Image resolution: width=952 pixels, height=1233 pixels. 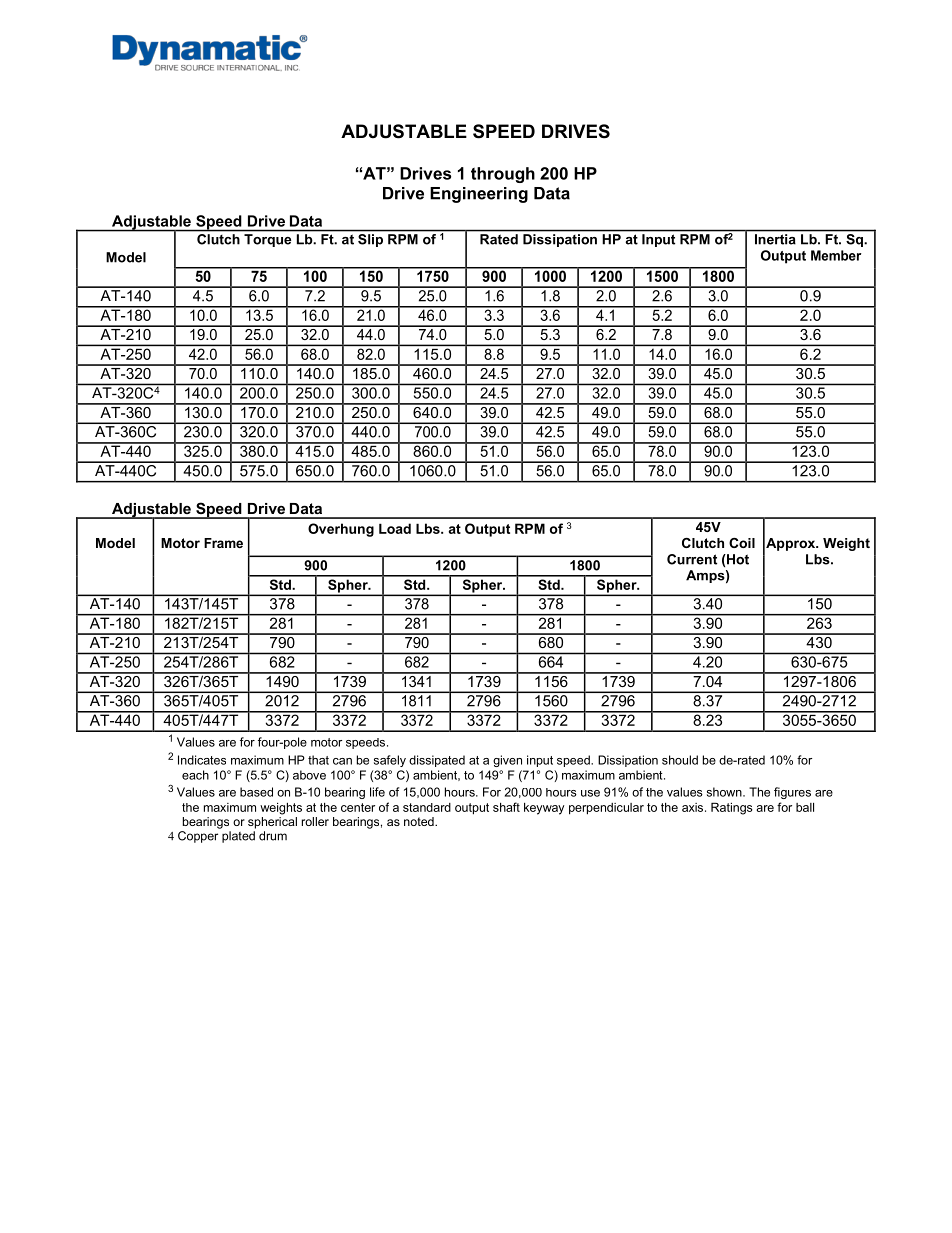 I want to click on Overhung, so click(x=341, y=530).
